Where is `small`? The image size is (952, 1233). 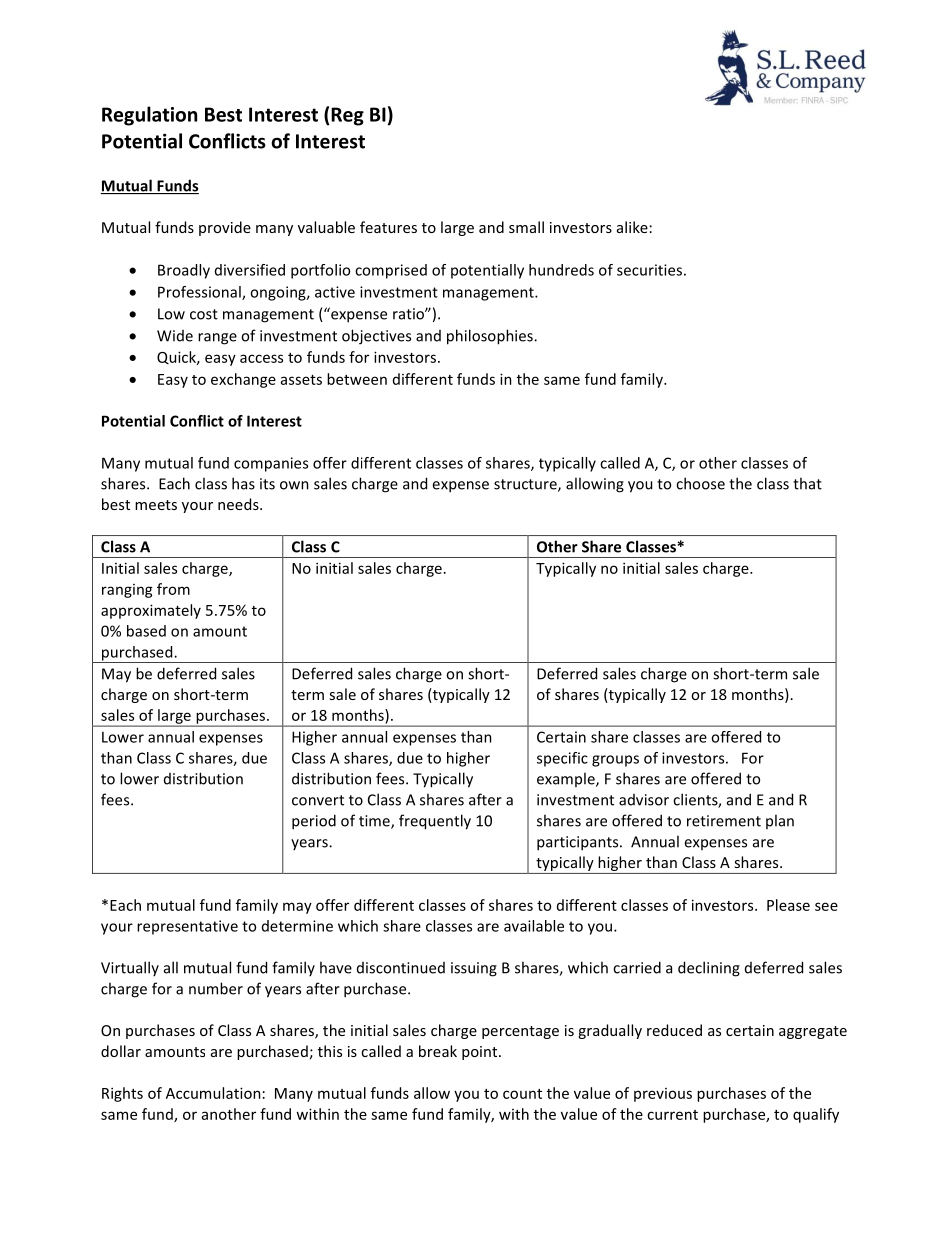 small is located at coordinates (526, 227).
